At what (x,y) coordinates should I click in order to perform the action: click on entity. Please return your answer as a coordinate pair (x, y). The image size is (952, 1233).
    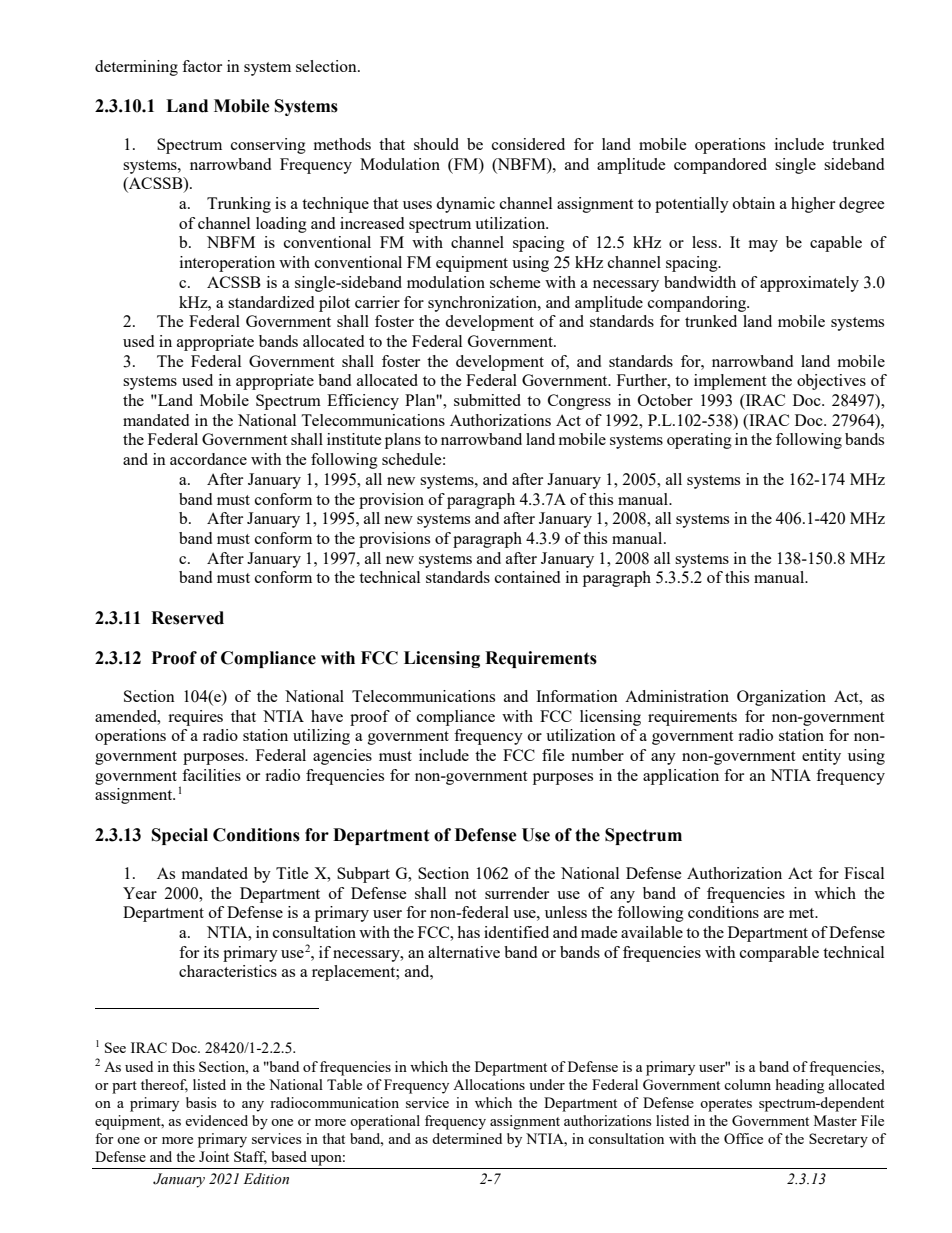
    Looking at the image, I should click on (821, 757).
